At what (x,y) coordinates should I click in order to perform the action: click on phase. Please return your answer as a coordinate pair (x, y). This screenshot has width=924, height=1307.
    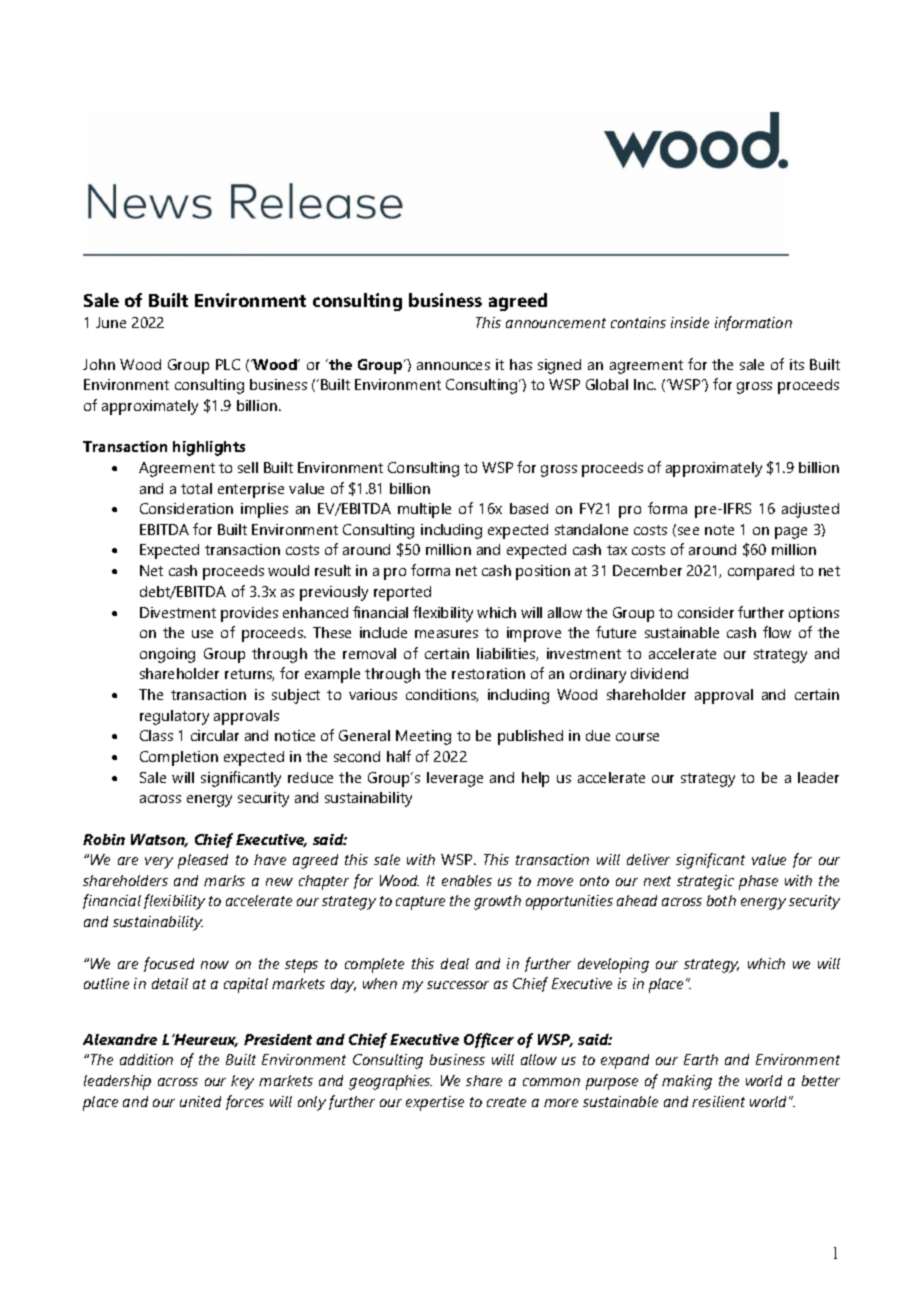
    Looking at the image, I should click on (758, 882).
